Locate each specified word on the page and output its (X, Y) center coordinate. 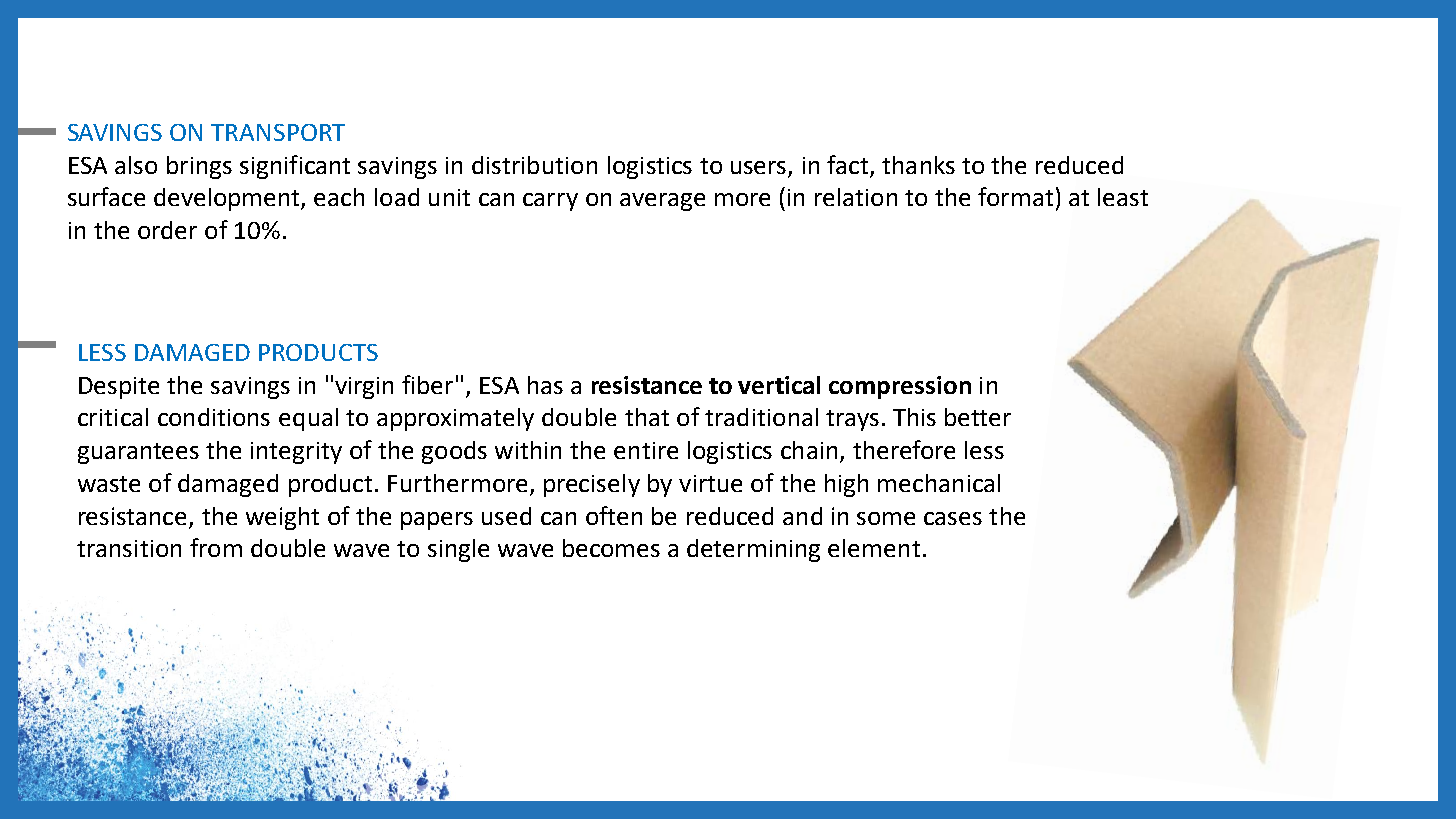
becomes (611, 548)
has (545, 385)
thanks (918, 165)
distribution (534, 165)
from (216, 547)
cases (953, 518)
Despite (119, 388)
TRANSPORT (278, 132)
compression (900, 387)
